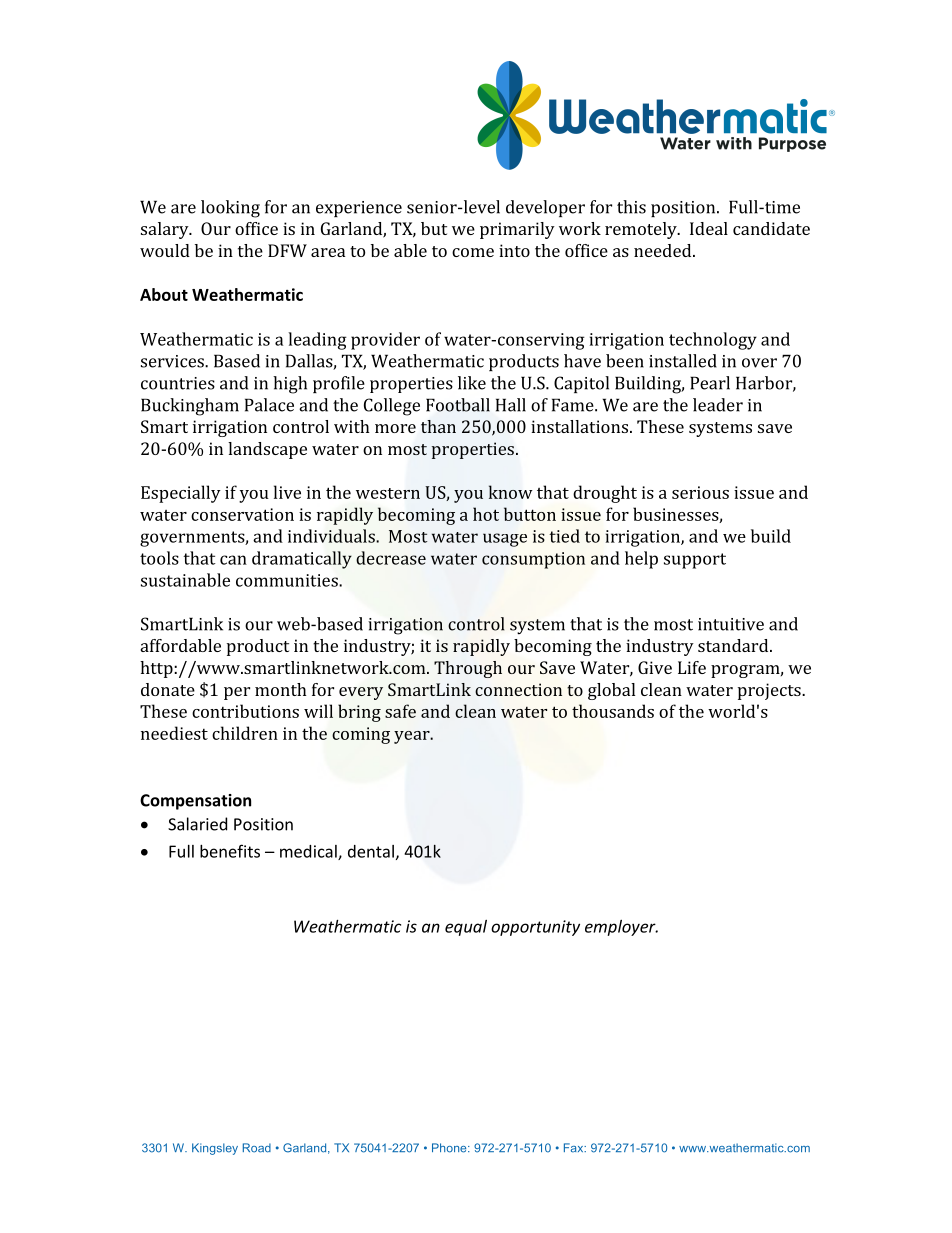 Image resolution: width=952 pixels, height=1233 pixels. I want to click on Ideal, so click(709, 228).
